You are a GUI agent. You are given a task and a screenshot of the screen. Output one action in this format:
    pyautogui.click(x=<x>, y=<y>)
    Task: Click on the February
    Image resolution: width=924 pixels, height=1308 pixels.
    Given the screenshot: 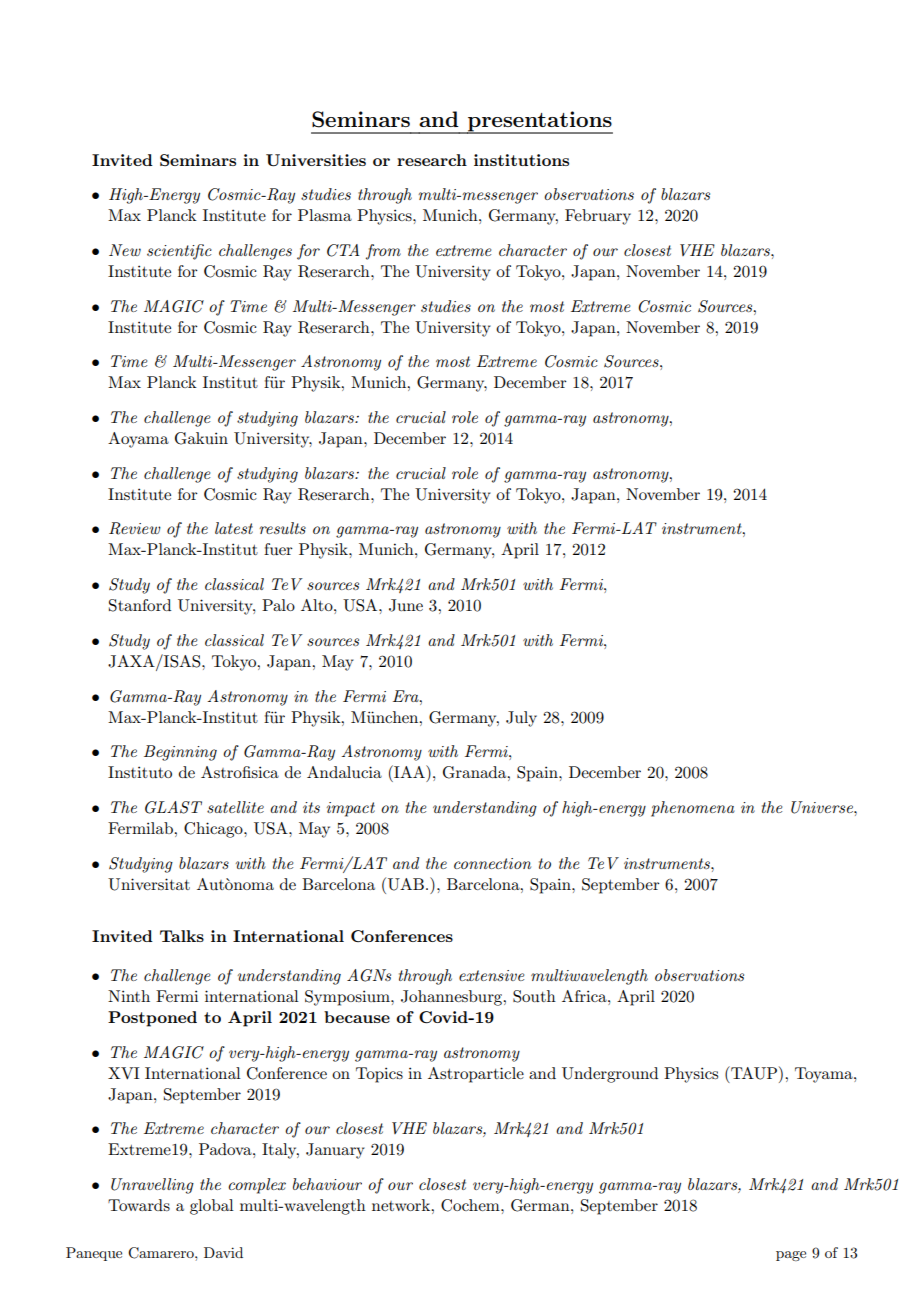 What is the action you would take?
    pyautogui.click(x=598, y=217)
